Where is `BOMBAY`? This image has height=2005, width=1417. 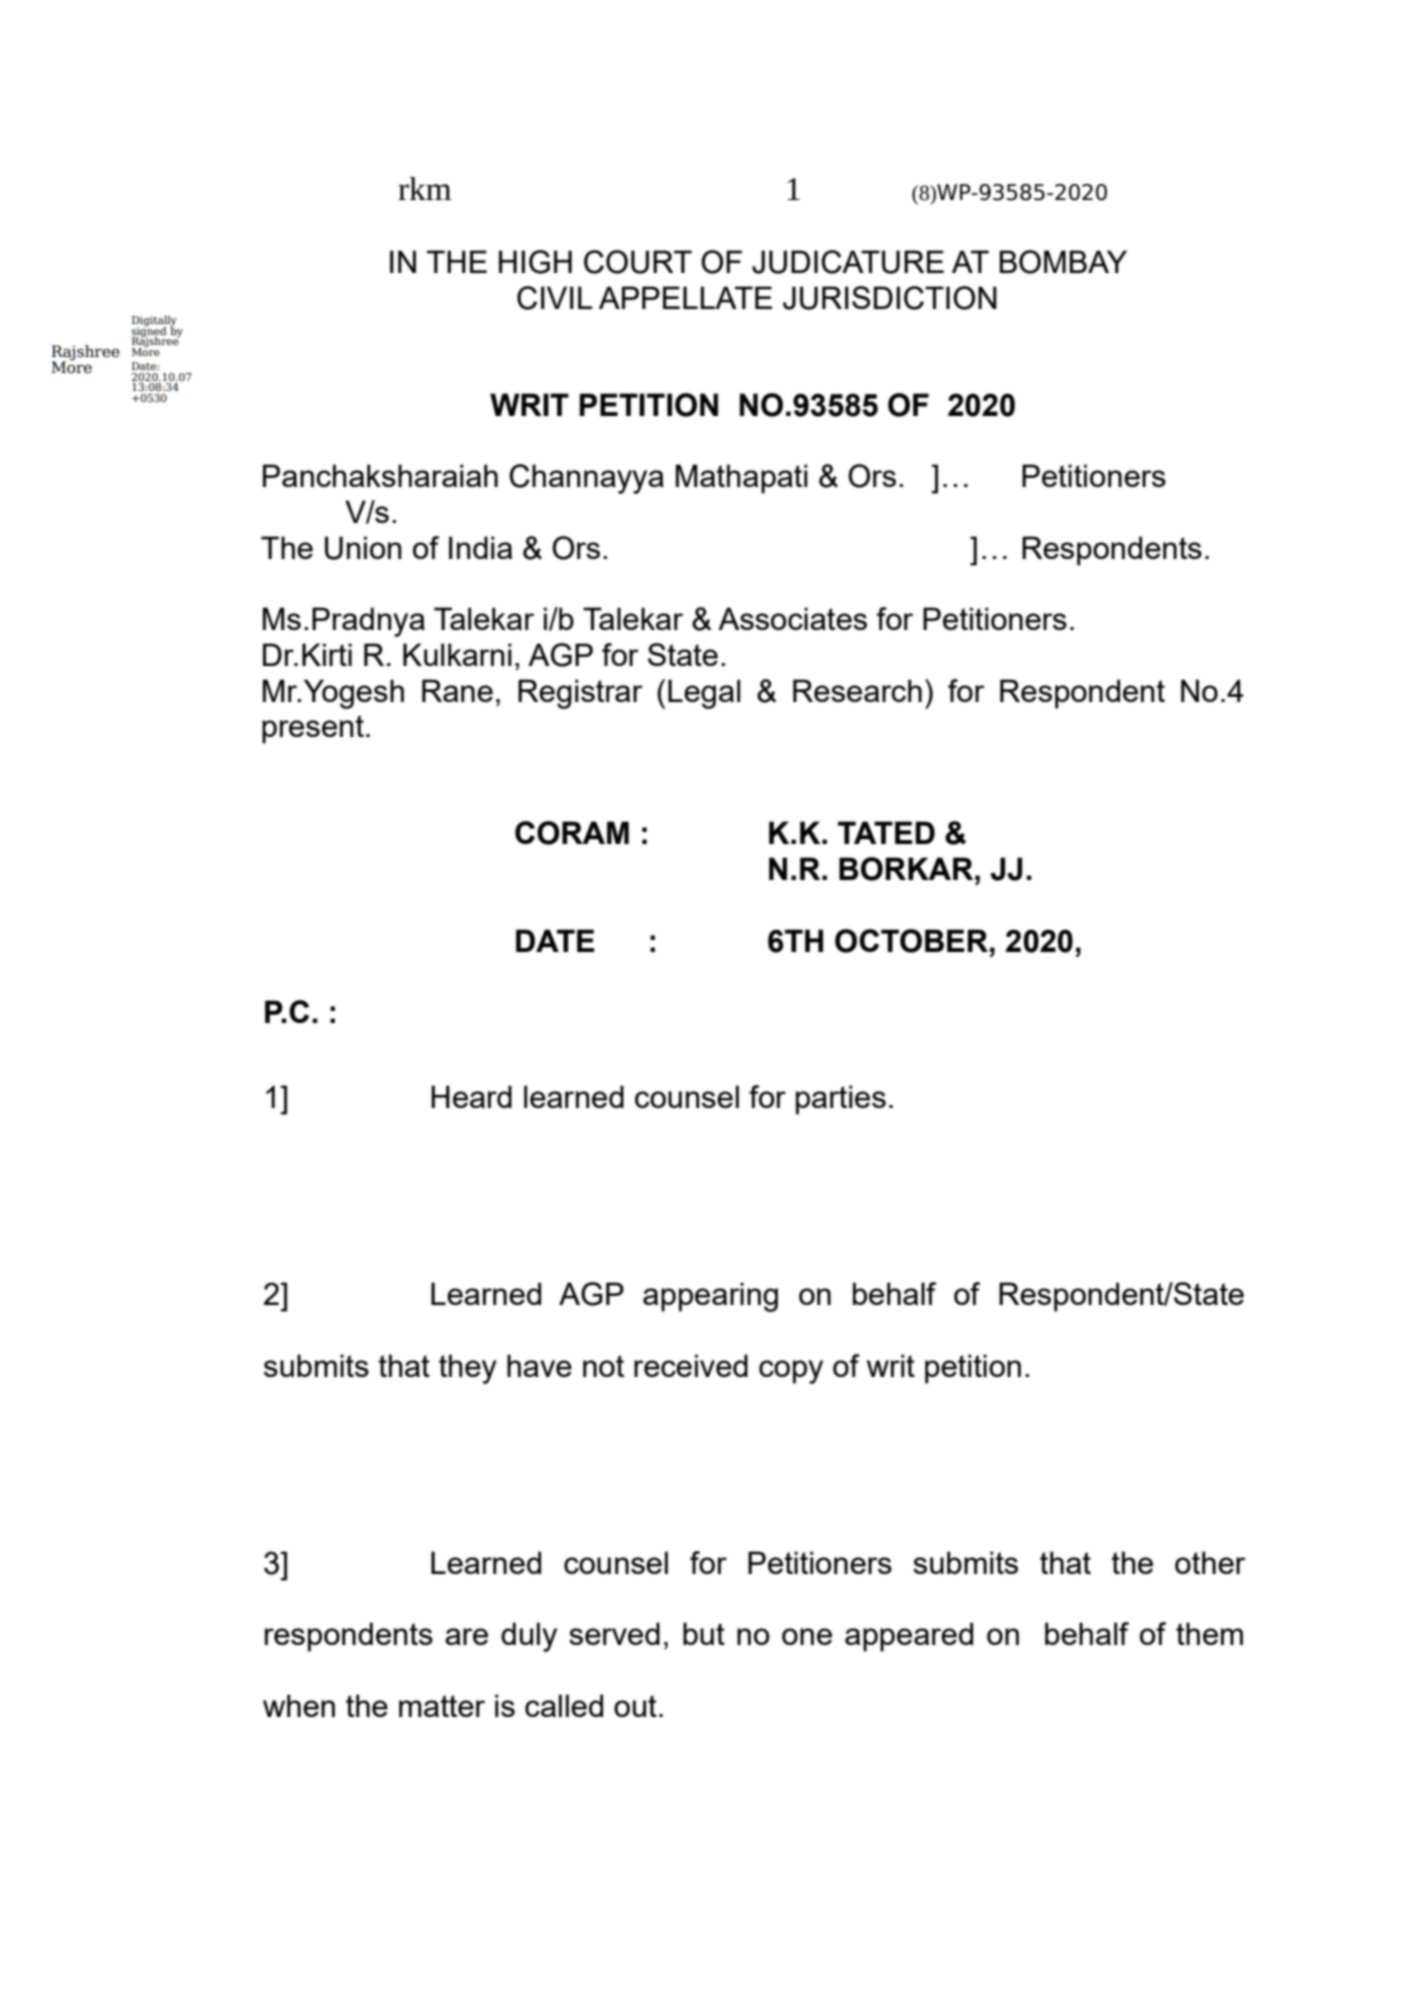 BOMBAY is located at coordinates (1063, 262).
